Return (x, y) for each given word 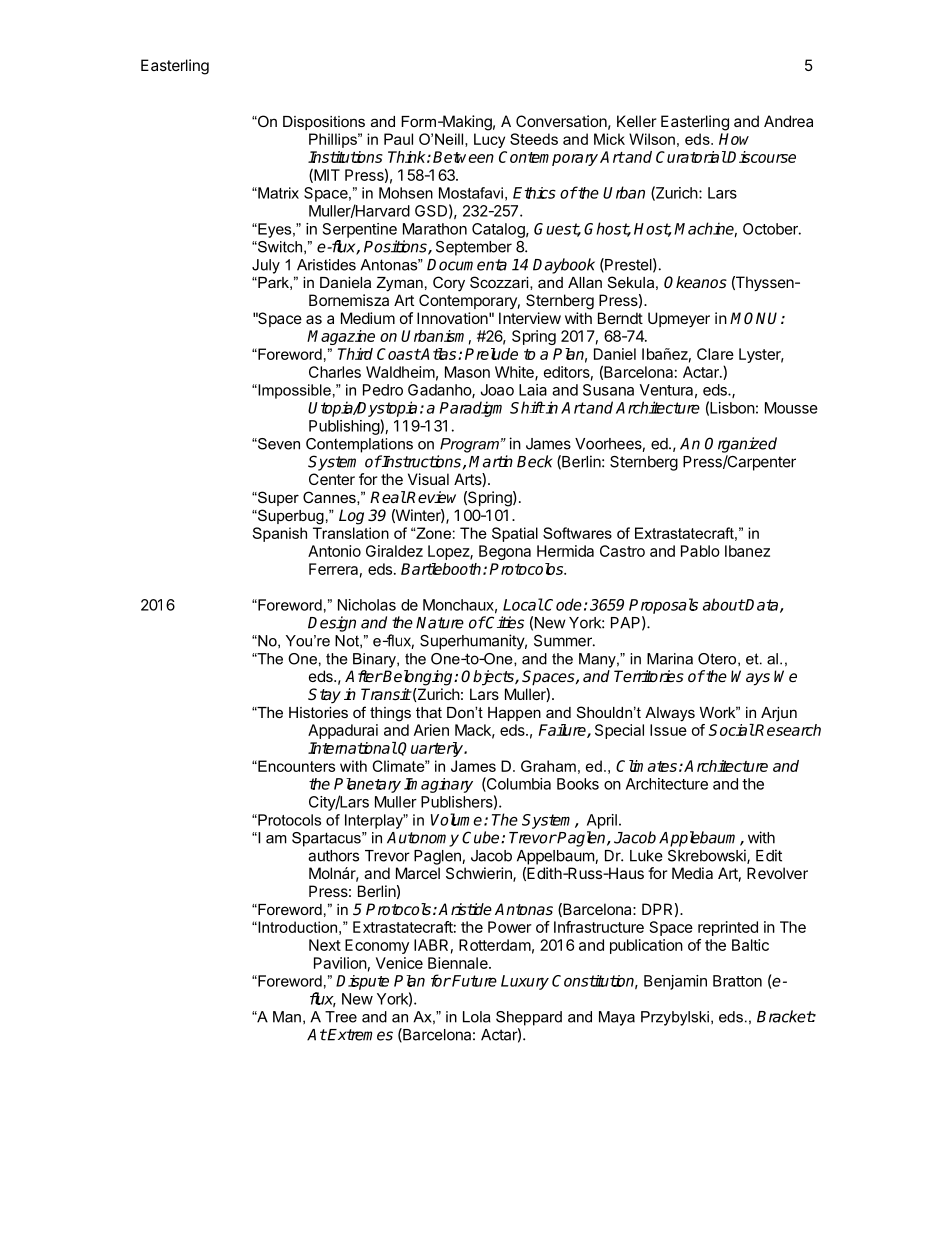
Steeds (534, 139)
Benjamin (675, 982)
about (724, 604)
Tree (341, 1017)
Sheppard (529, 1018)
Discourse (761, 157)
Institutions (345, 157)
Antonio (334, 551)
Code (562, 604)
